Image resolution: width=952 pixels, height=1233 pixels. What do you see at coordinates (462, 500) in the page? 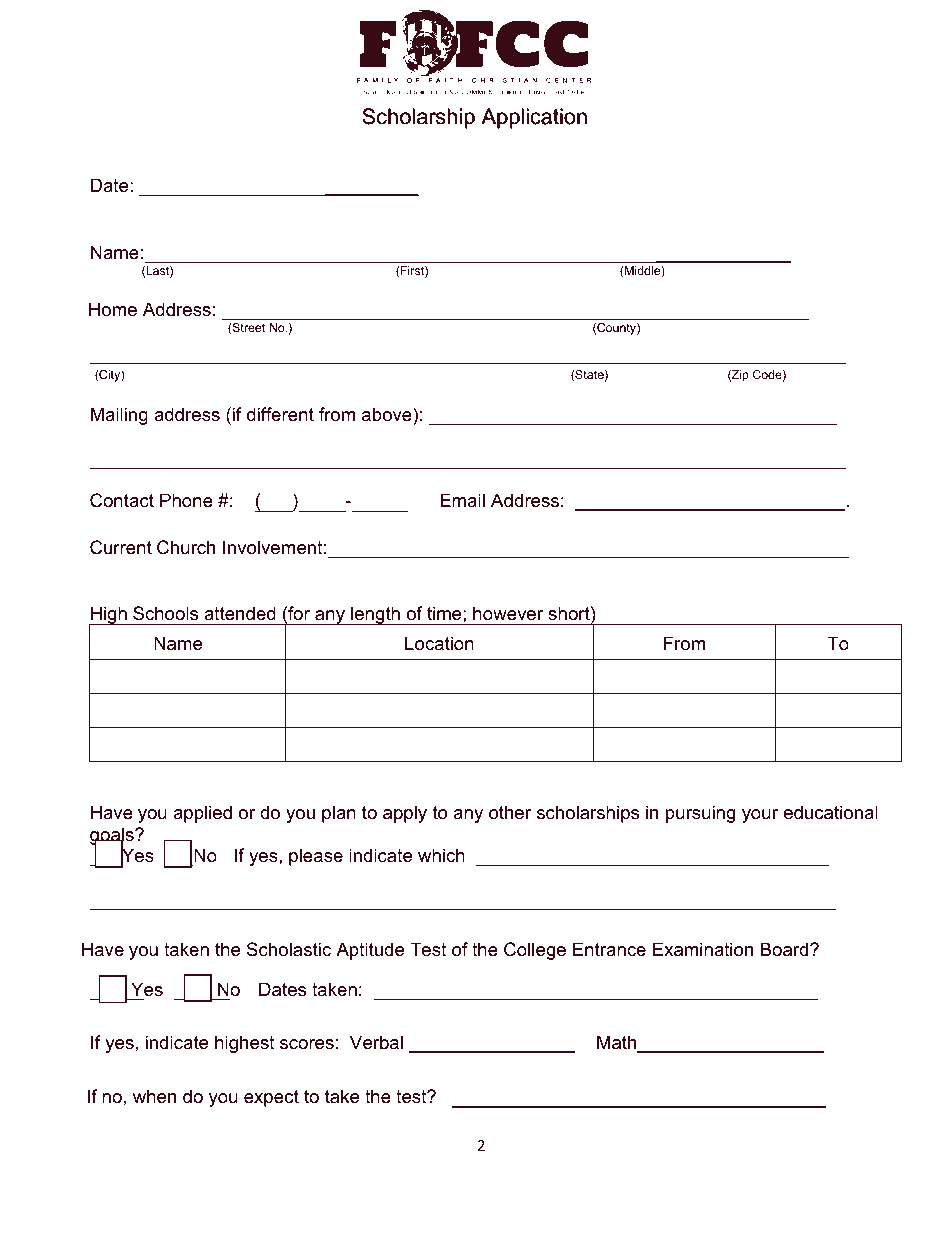
I see `Email` at bounding box center [462, 500].
